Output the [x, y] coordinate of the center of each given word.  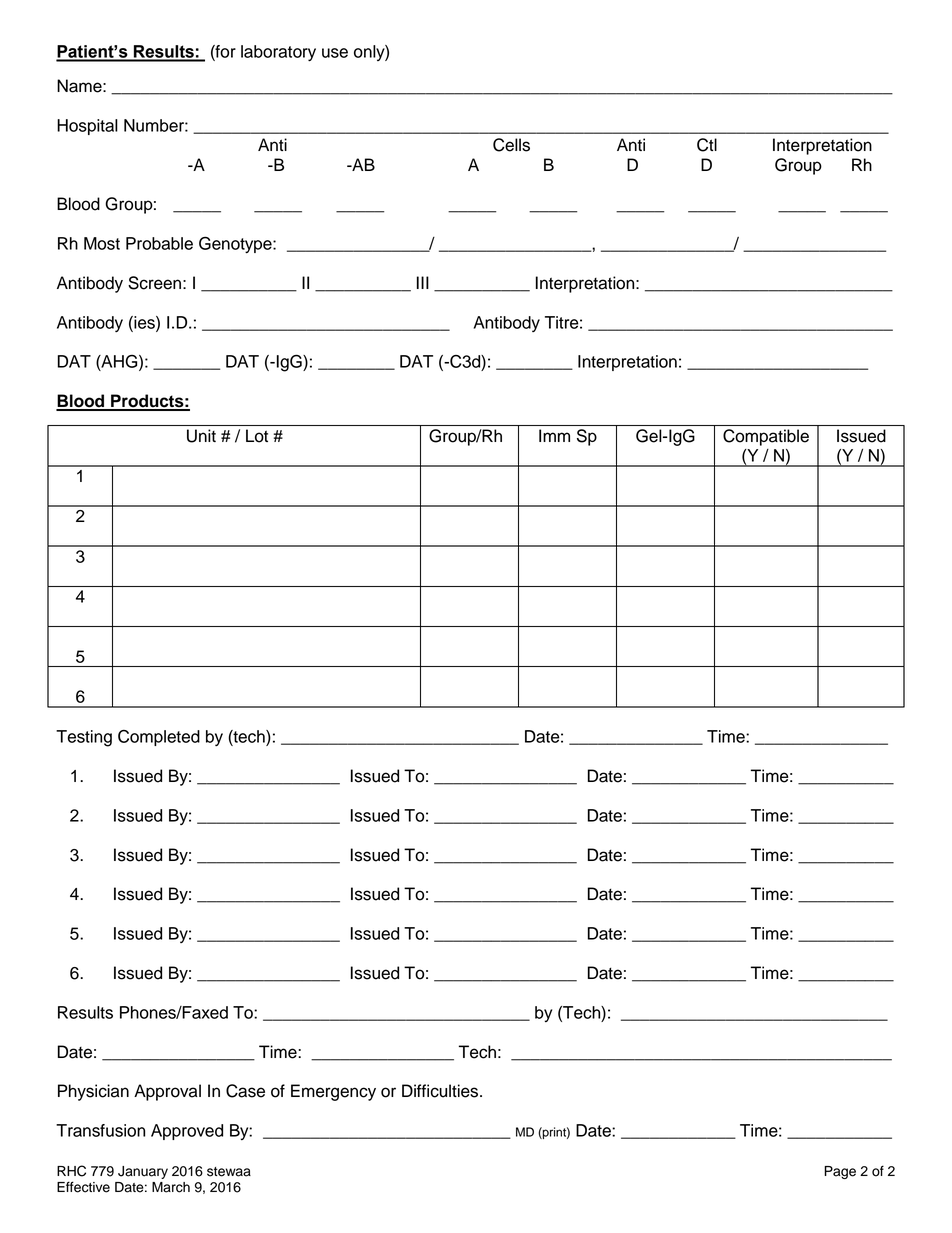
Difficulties [441, 1091]
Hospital [87, 127]
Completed [159, 738]
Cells [511, 145]
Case [245, 1091]
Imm [554, 435]
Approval [167, 1092]
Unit [201, 436]
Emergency [333, 1092]
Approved [187, 1132]
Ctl [707, 145]
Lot [257, 436]
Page [840, 1172]
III [423, 282]
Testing [84, 738]
